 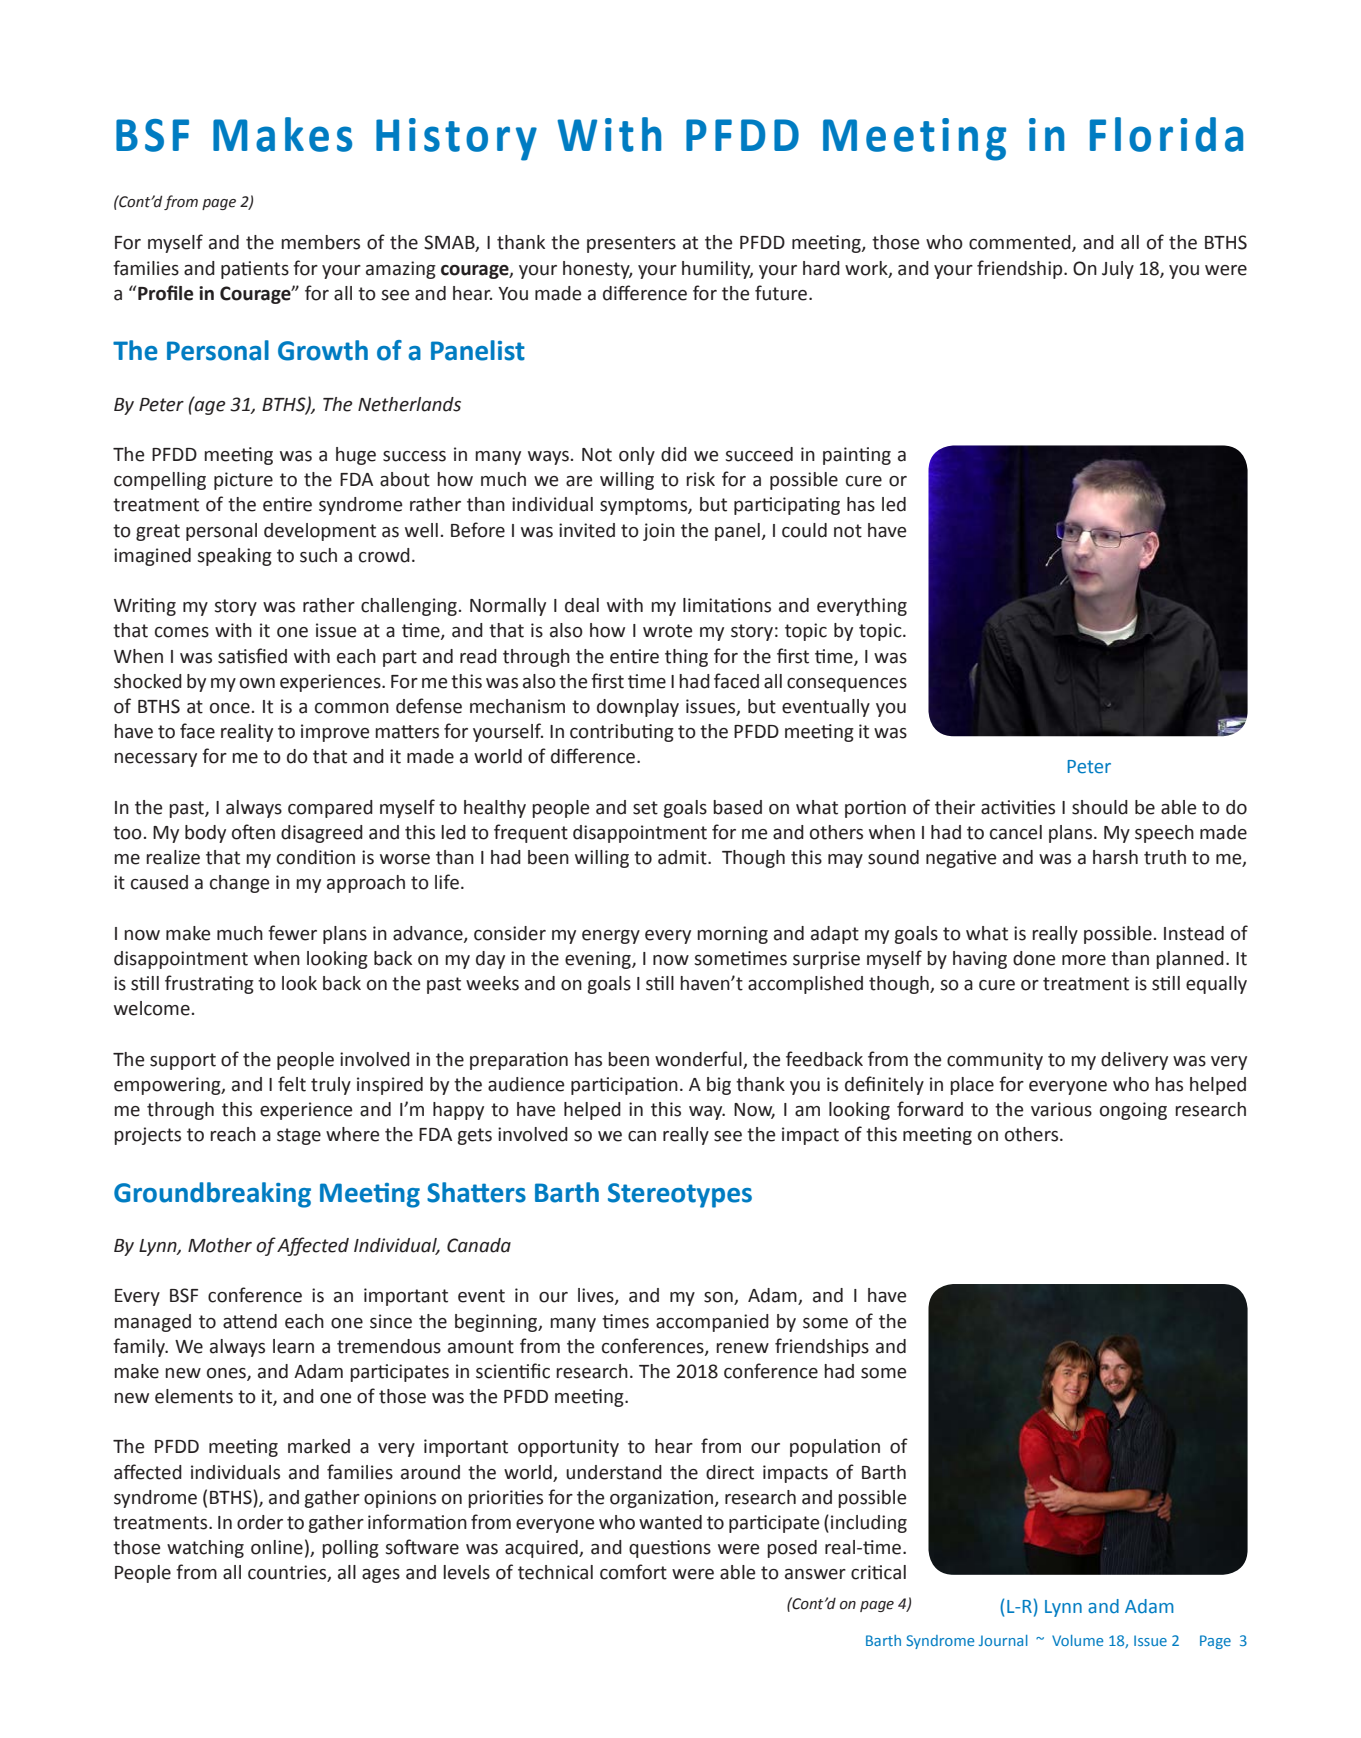 I want to click on Stereotypes, so click(x=680, y=1195).
